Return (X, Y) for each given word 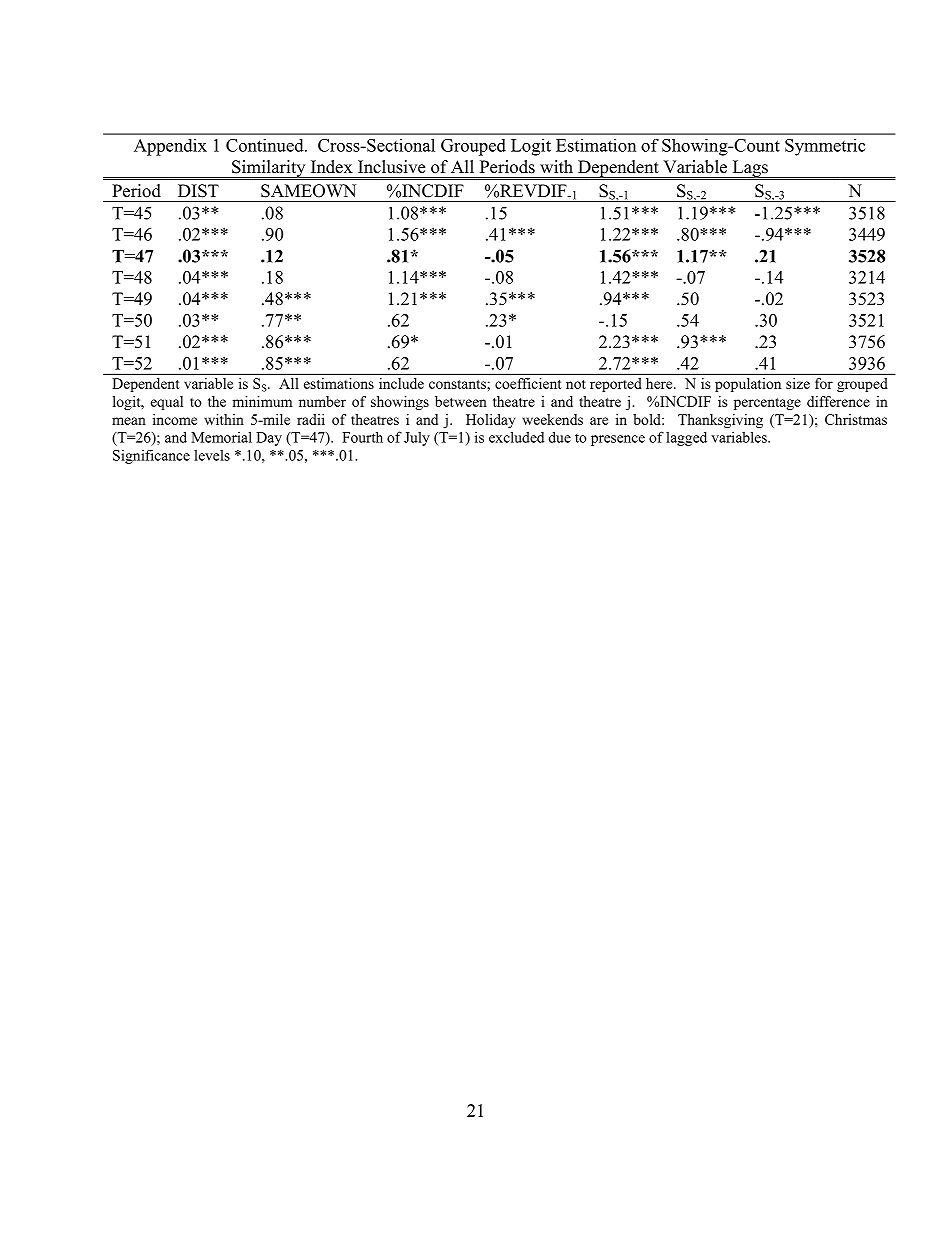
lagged (686, 438)
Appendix (170, 147)
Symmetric (825, 147)
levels (212, 455)
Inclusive (391, 167)
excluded (516, 437)
